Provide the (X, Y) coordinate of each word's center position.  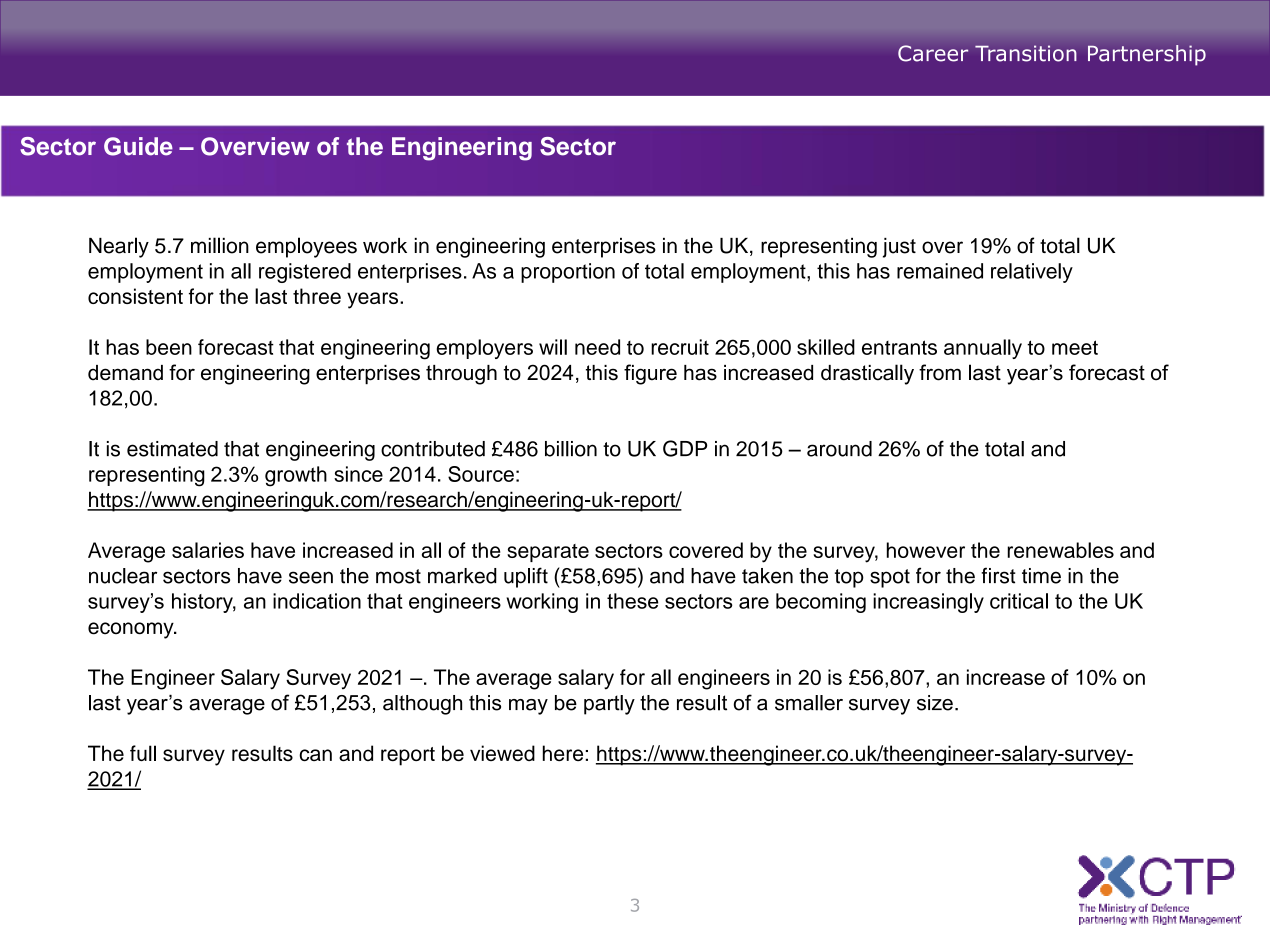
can (315, 755)
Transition (1026, 53)
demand (125, 373)
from (940, 372)
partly (609, 705)
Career (933, 53)
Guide (138, 146)
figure (650, 374)
